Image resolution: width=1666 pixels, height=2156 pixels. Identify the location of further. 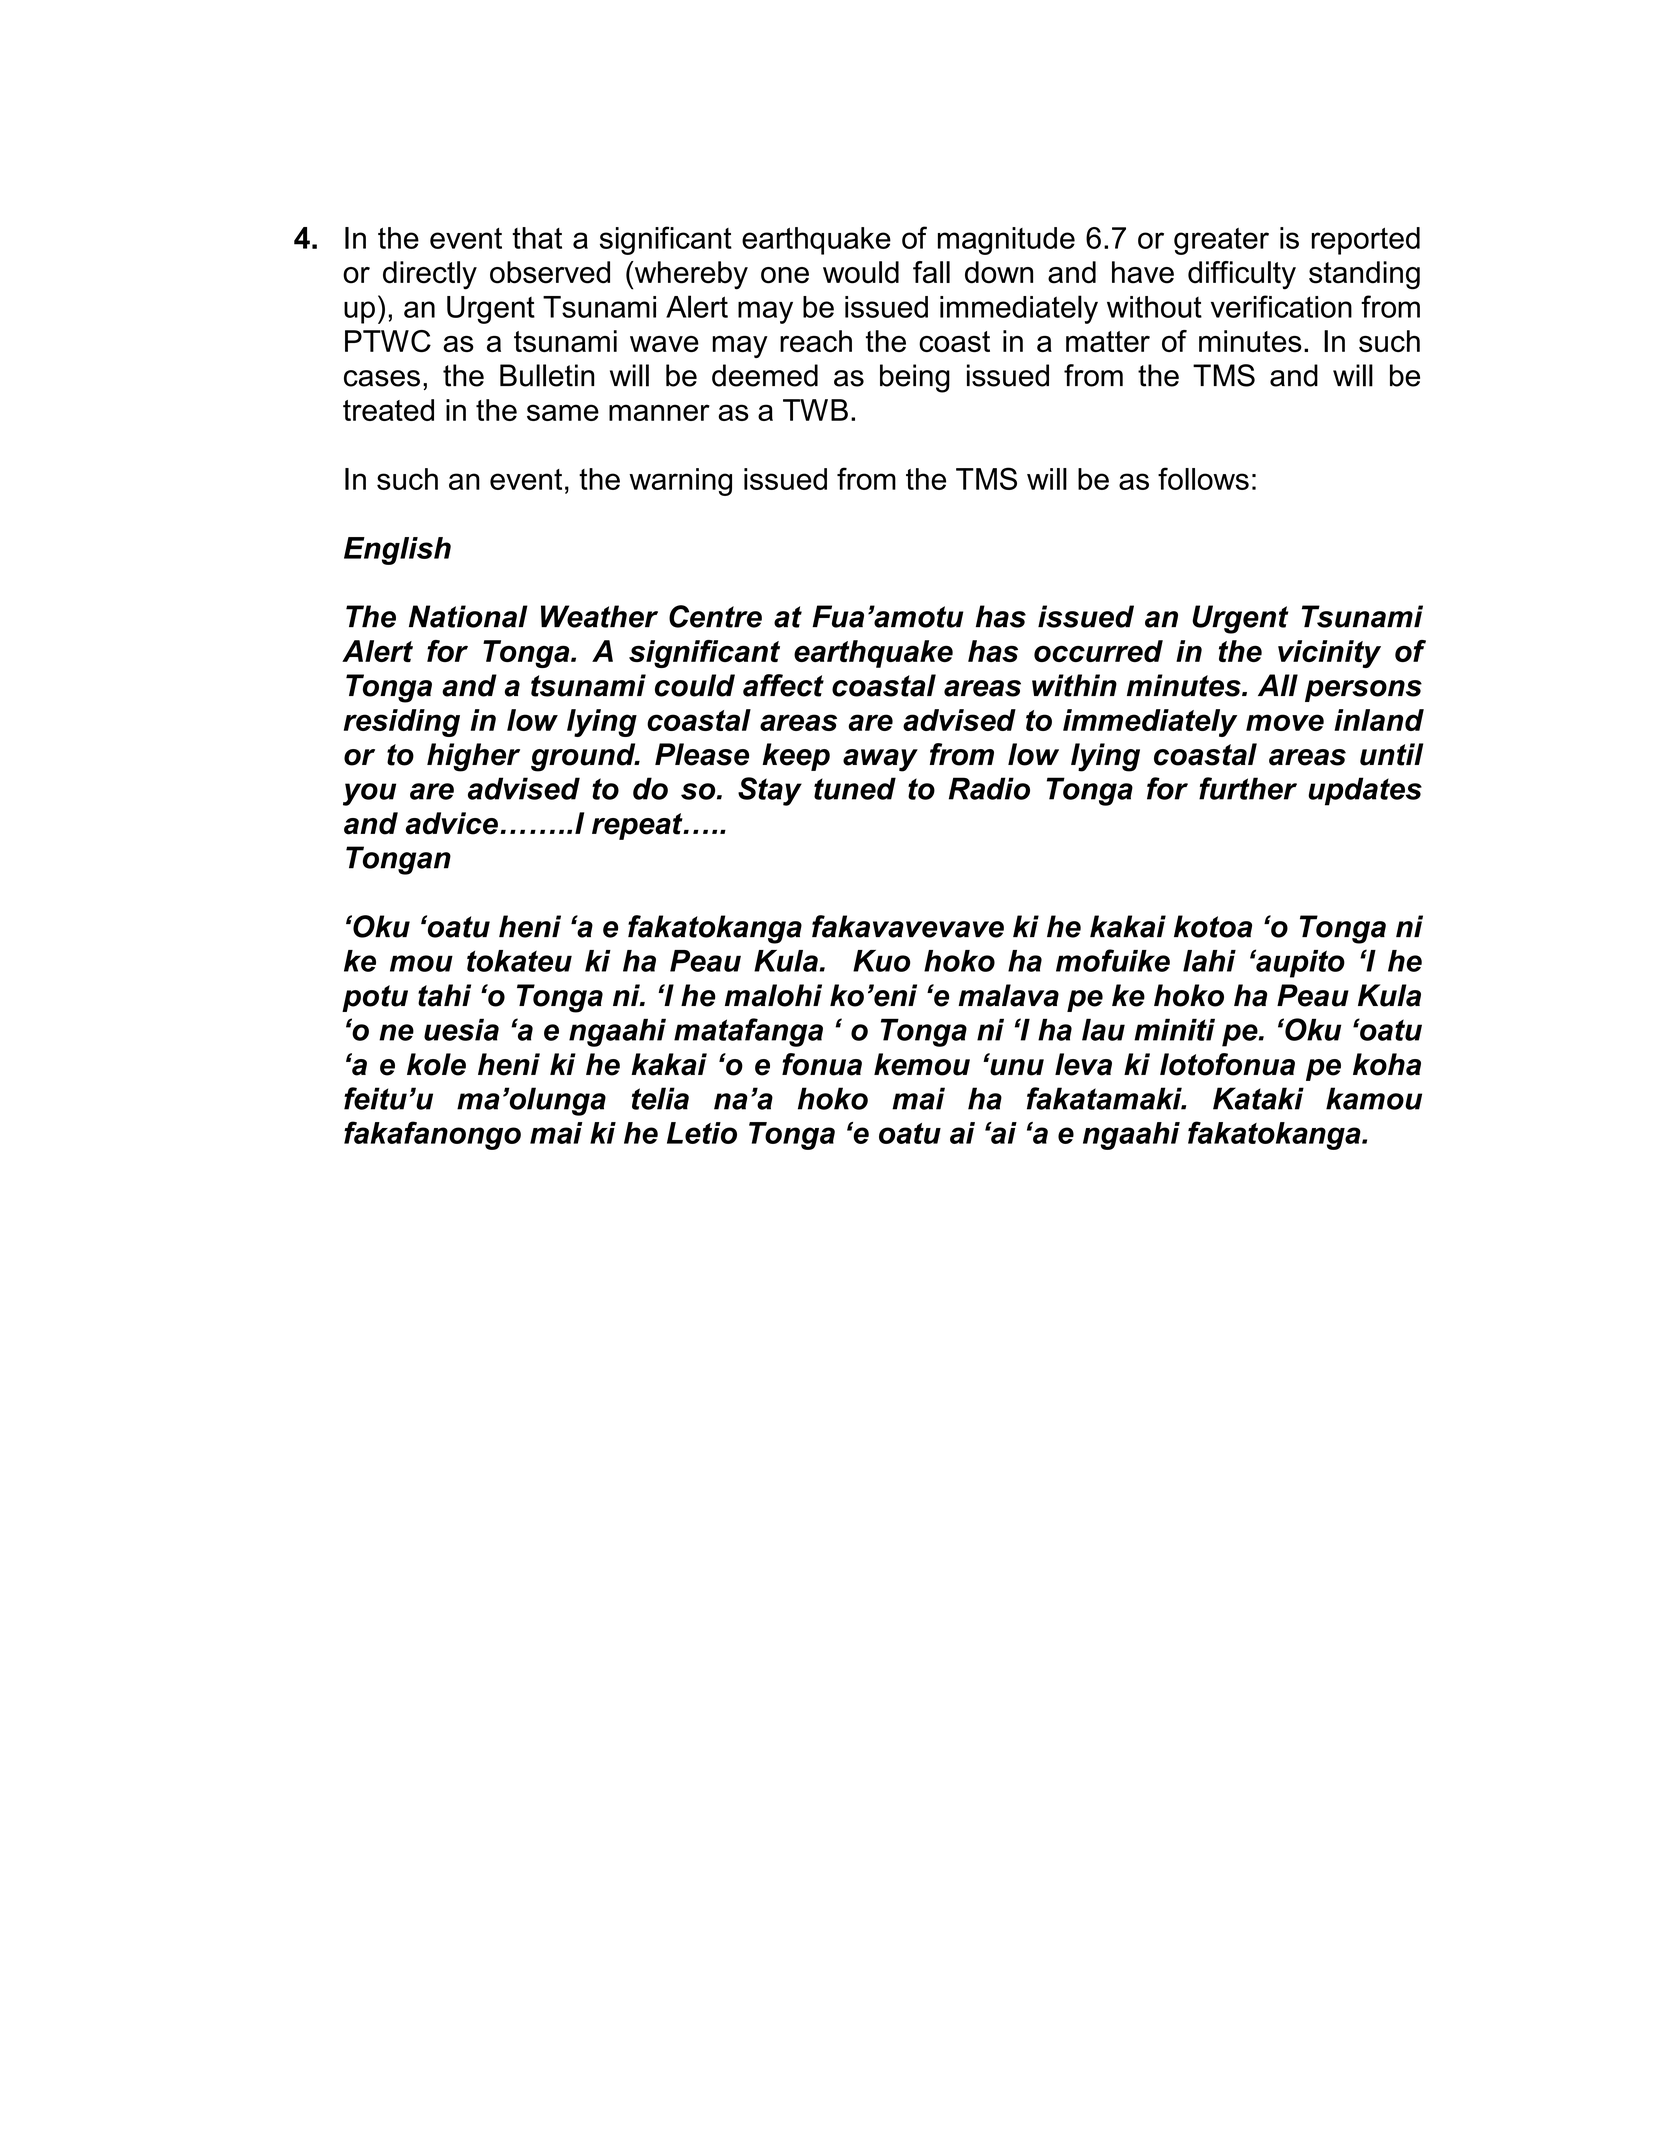
(1248, 788).
